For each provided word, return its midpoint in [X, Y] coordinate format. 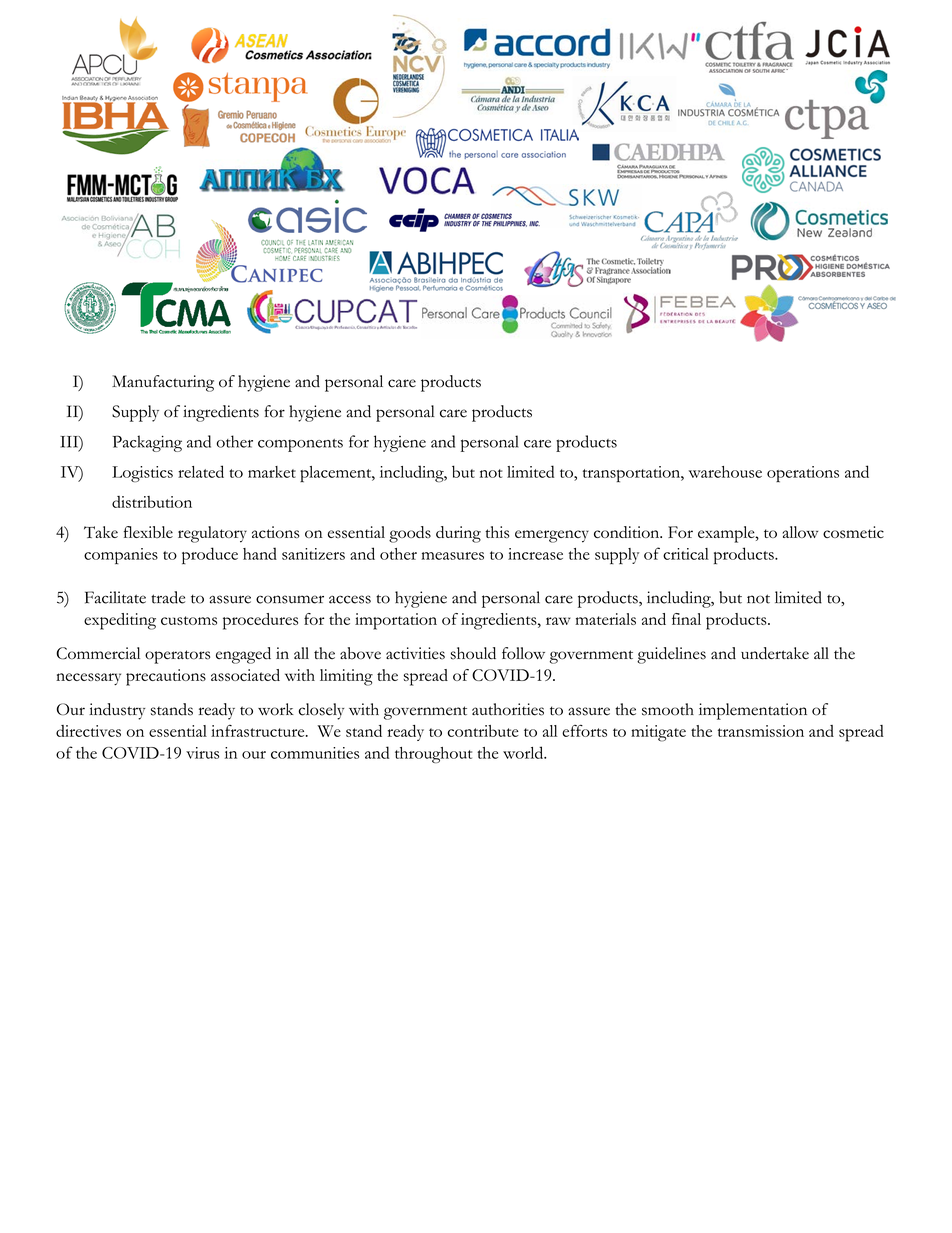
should [473, 653]
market [272, 472]
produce [210, 555]
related [201, 471]
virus [202, 753]
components [300, 445]
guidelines [671, 655]
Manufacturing [163, 383]
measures [452, 556]
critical [686, 554]
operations [803, 474]
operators [177, 657]
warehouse [725, 472]
